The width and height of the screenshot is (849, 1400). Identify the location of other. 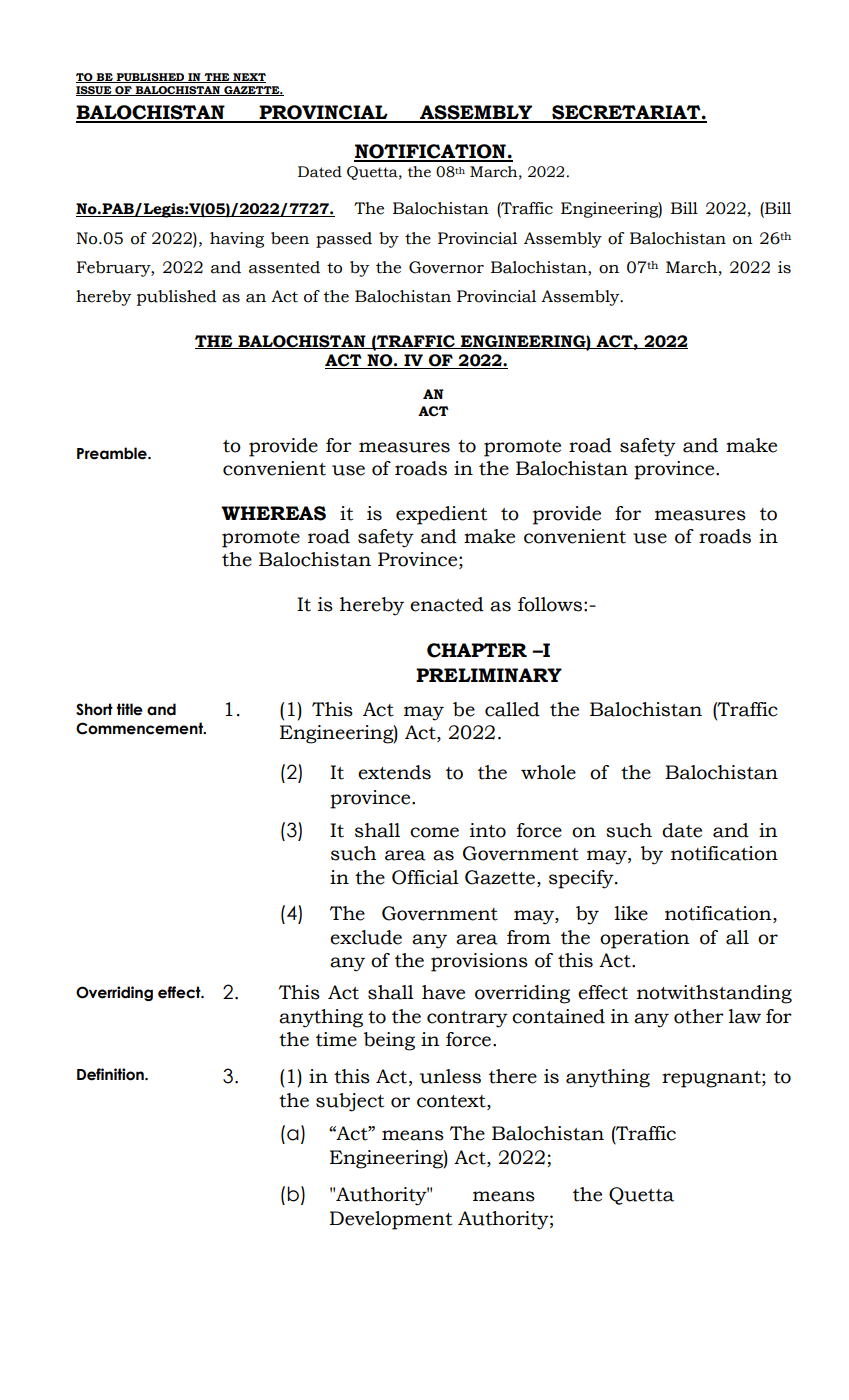
(699, 1016).
